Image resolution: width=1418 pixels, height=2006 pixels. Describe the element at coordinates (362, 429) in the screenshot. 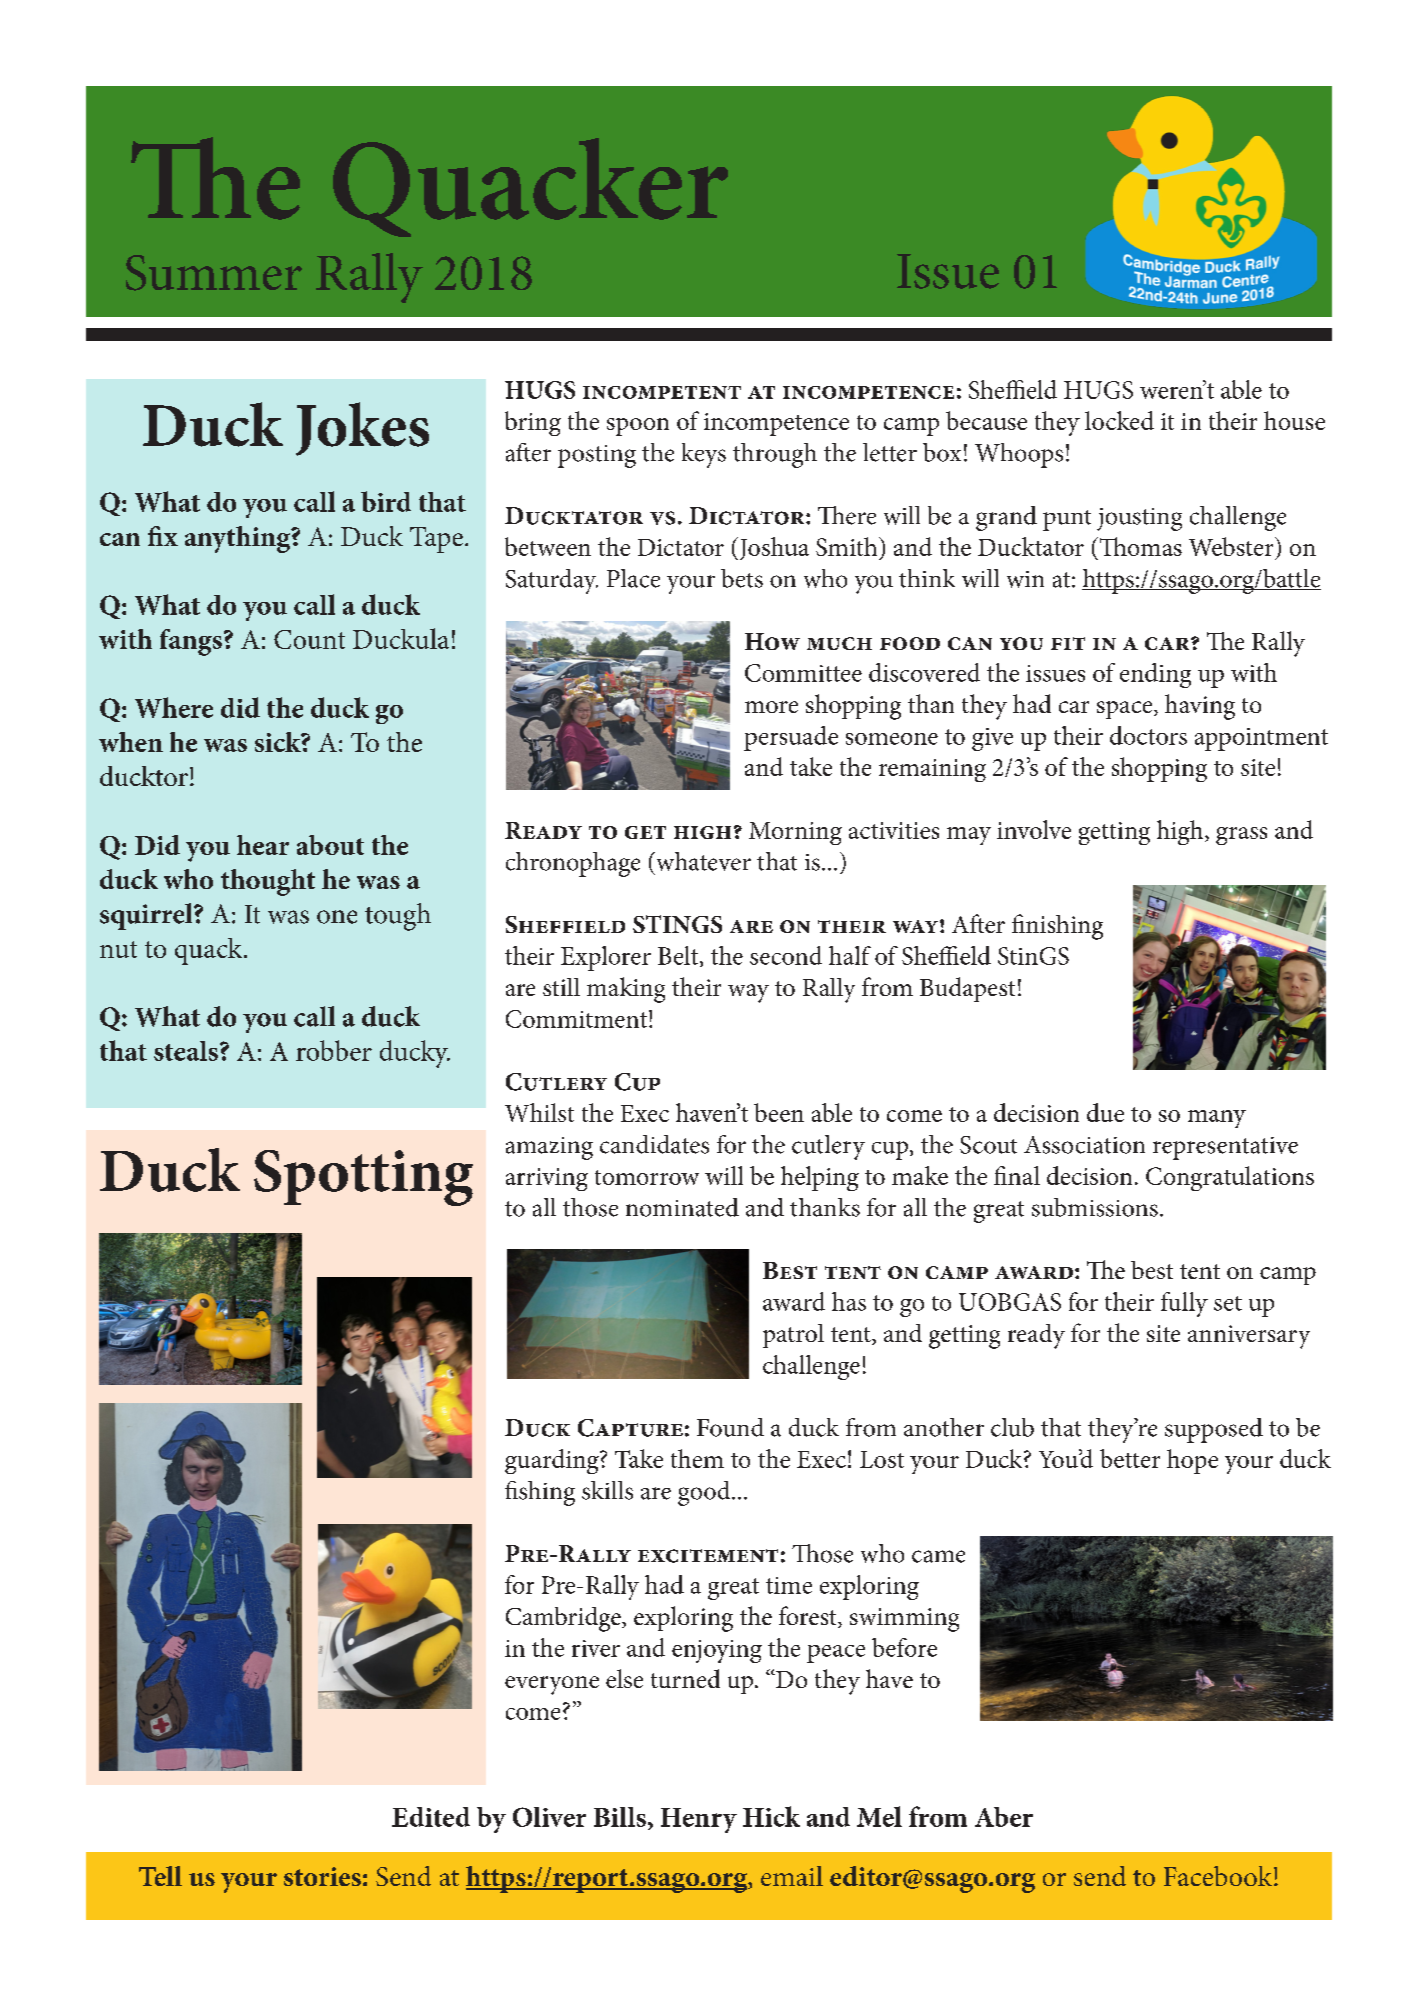

I see `Jokes` at that location.
